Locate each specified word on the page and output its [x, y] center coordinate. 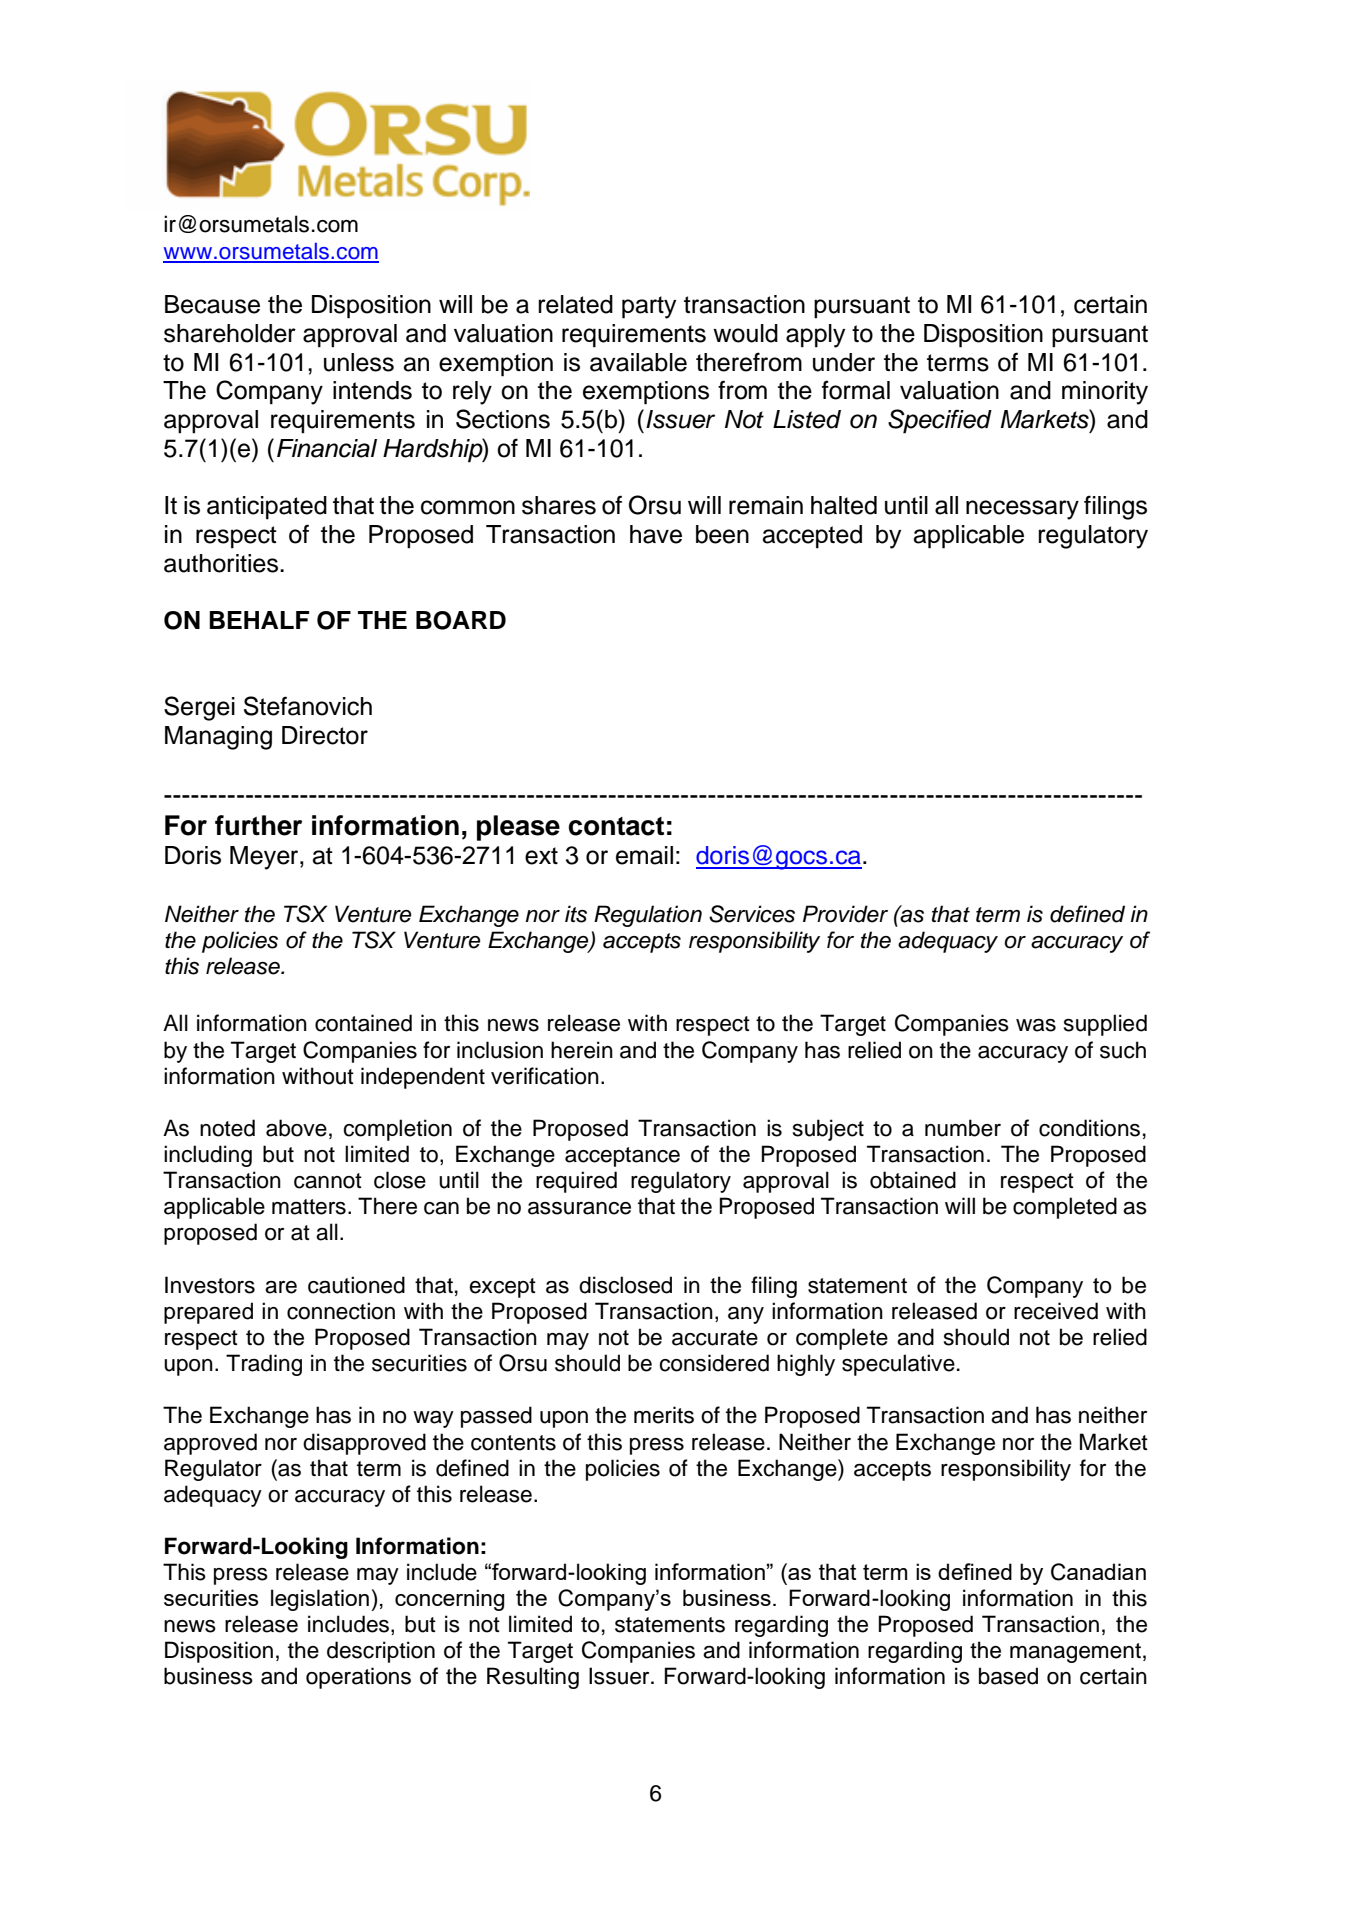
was [1036, 1025]
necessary [1022, 510]
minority [1105, 393]
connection [341, 1311]
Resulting [533, 1678]
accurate [715, 1338]
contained [363, 1023]
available [638, 362]
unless [359, 362]
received [1056, 1311]
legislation [320, 1600]
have [656, 534]
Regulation [648, 916]
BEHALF [259, 620]
